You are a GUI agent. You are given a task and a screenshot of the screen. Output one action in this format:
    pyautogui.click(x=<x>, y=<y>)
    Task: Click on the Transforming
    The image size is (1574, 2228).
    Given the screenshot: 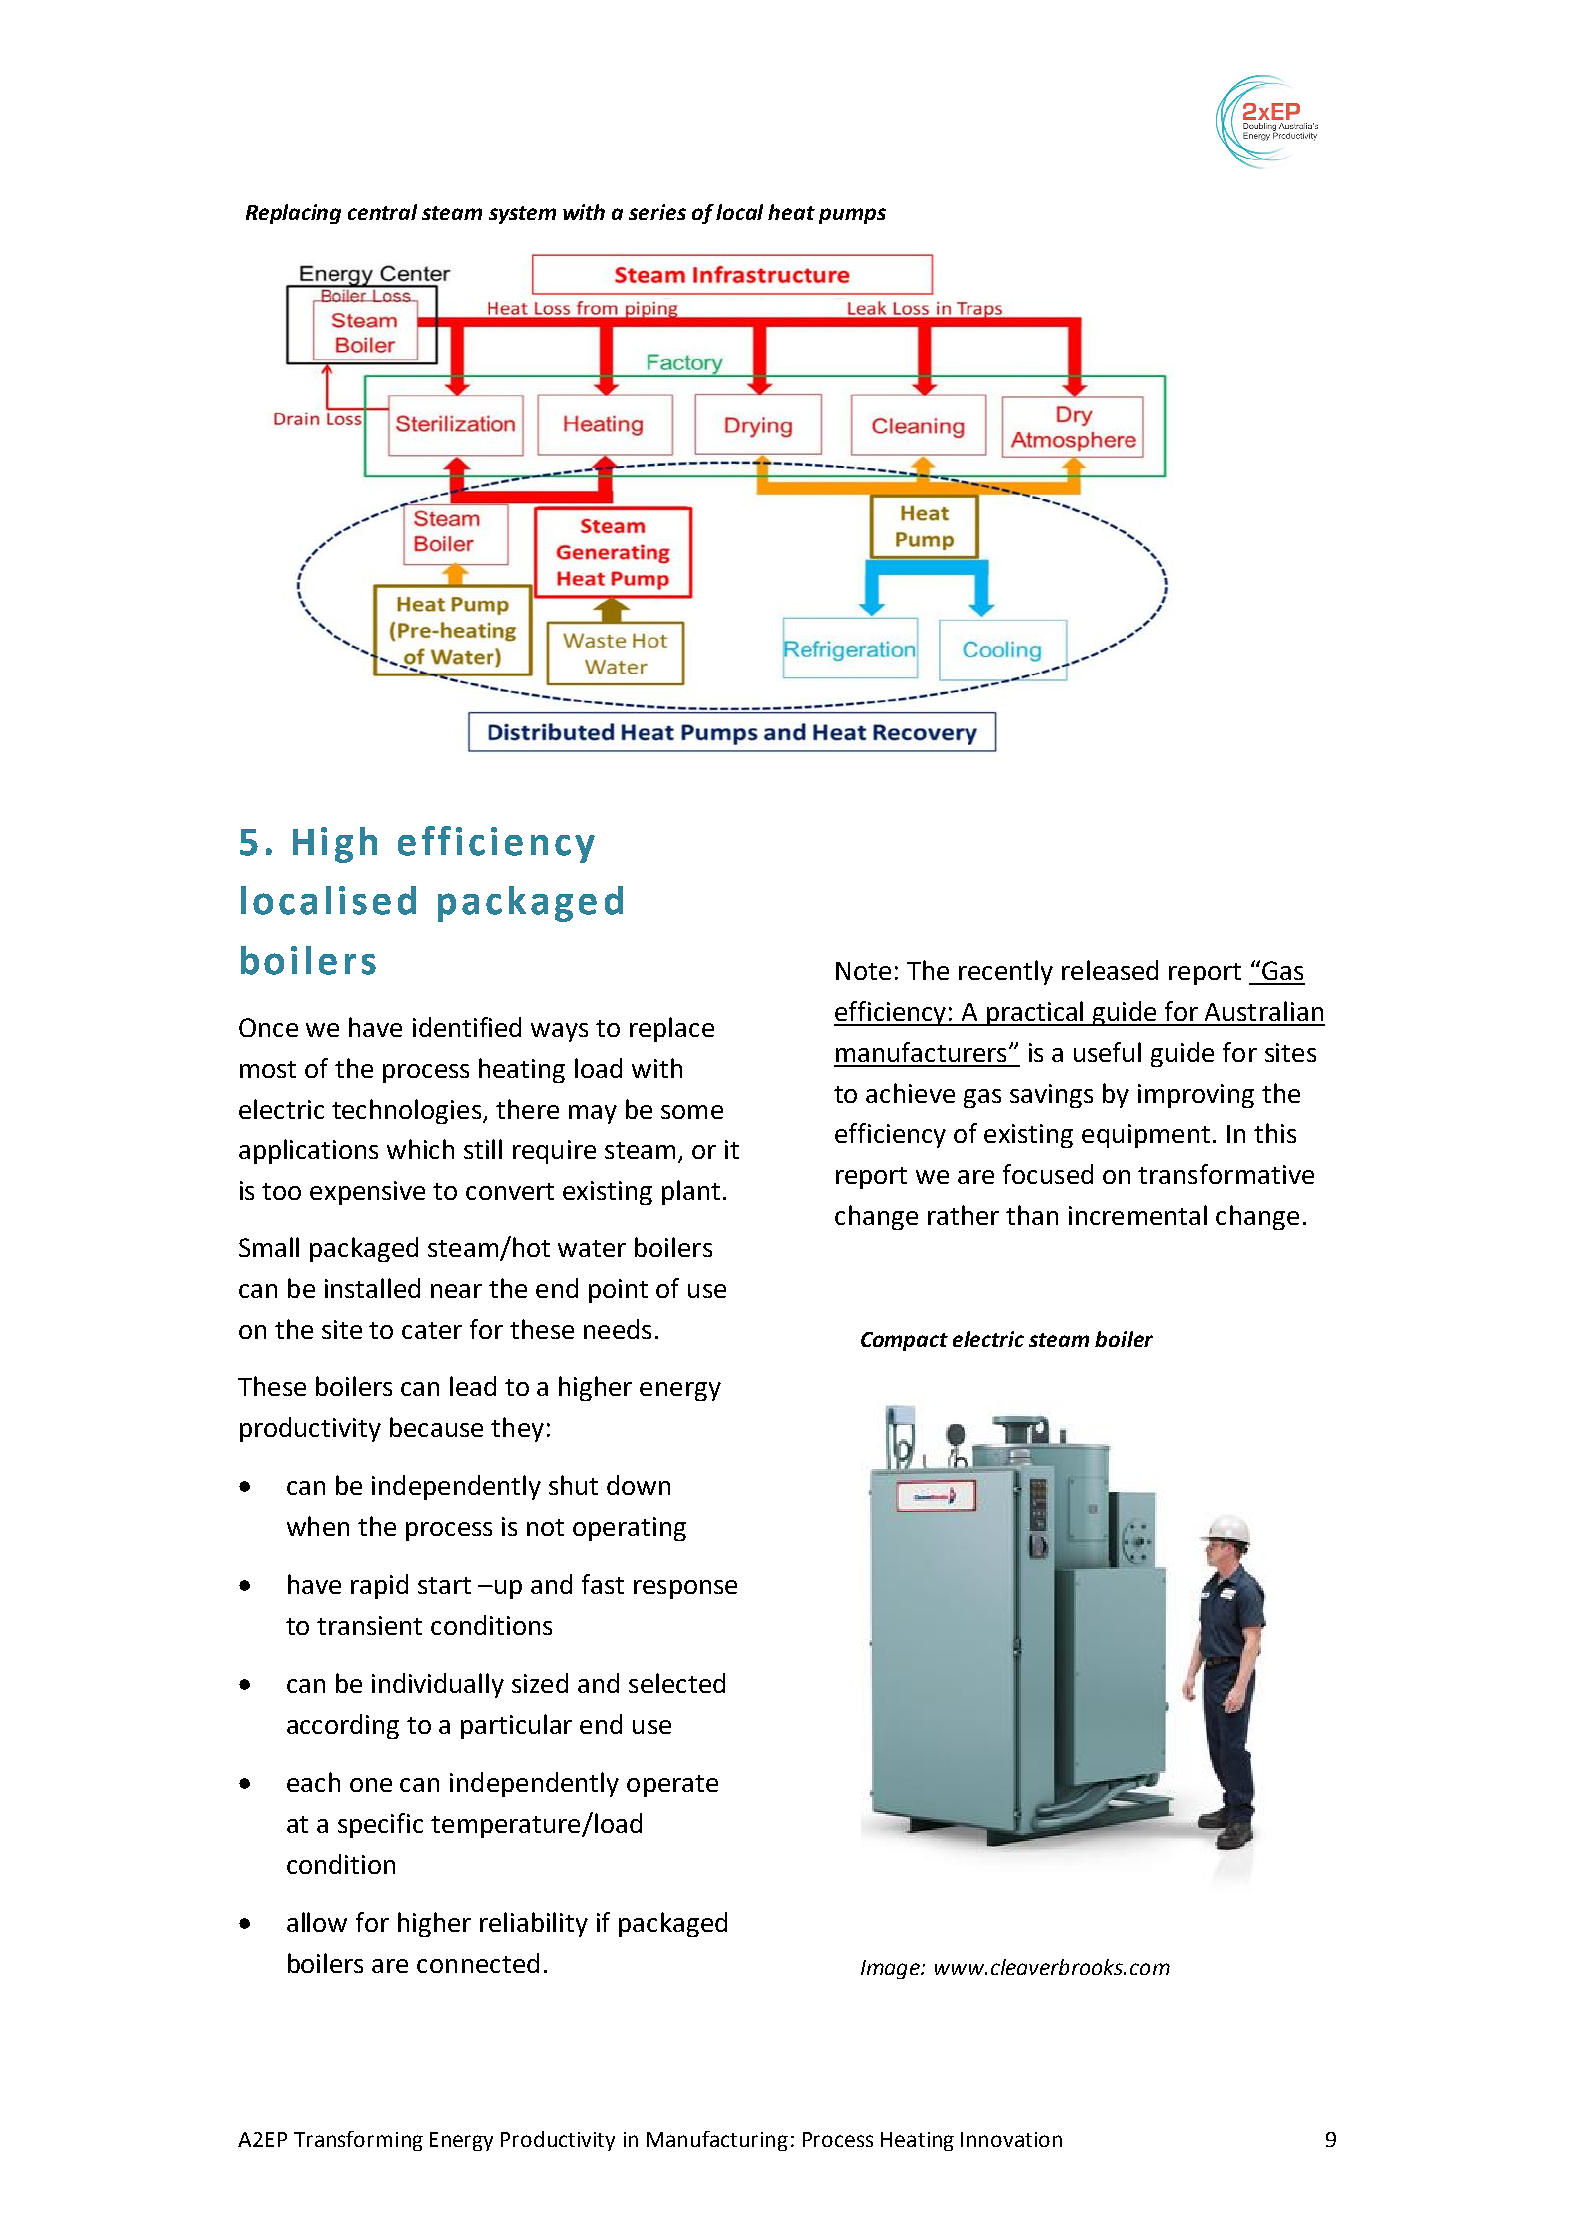 What is the action you would take?
    pyautogui.click(x=358, y=2141)
